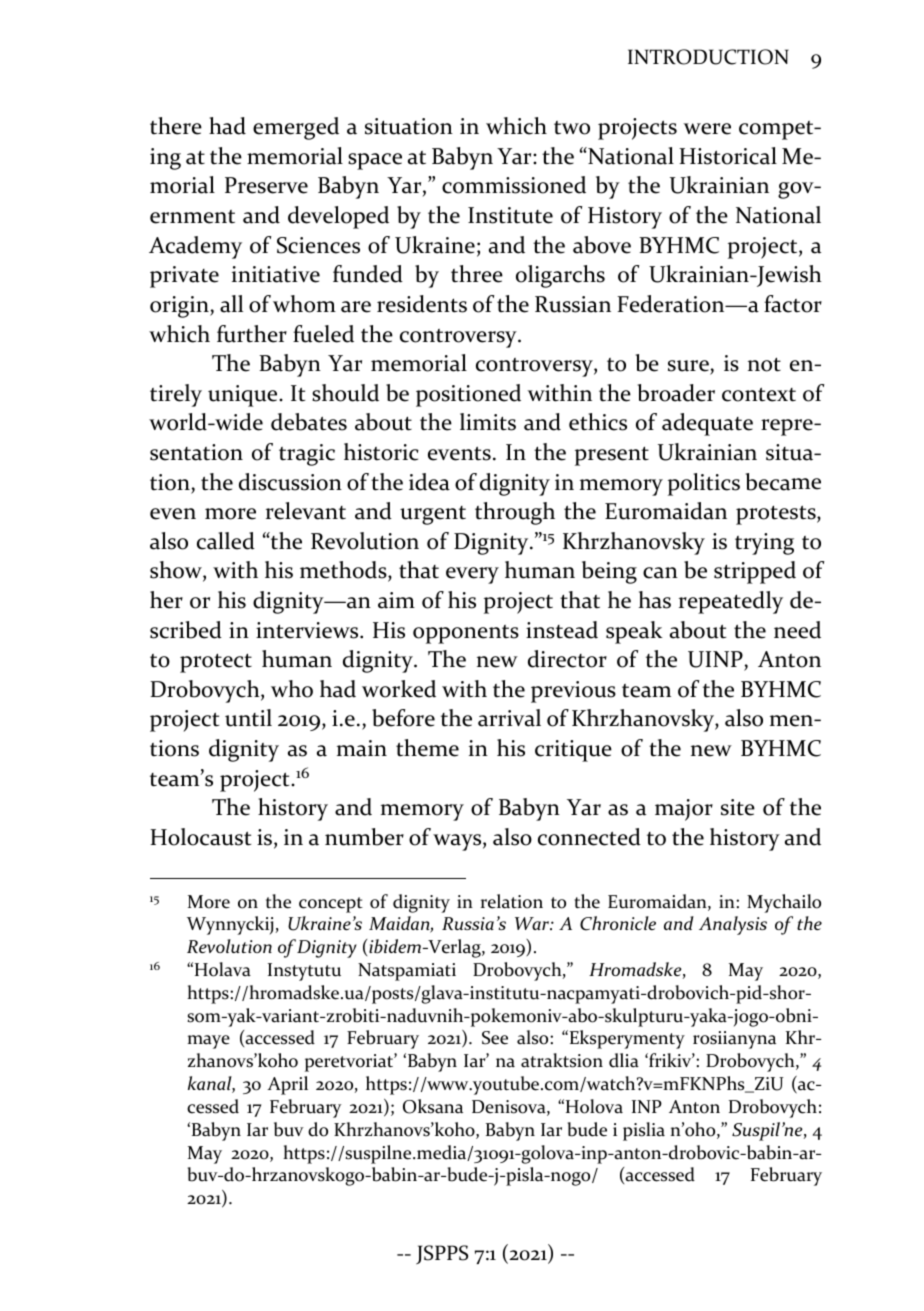 This screenshot has width=924, height=1311. I want to click on commissioned, so click(514, 185).
